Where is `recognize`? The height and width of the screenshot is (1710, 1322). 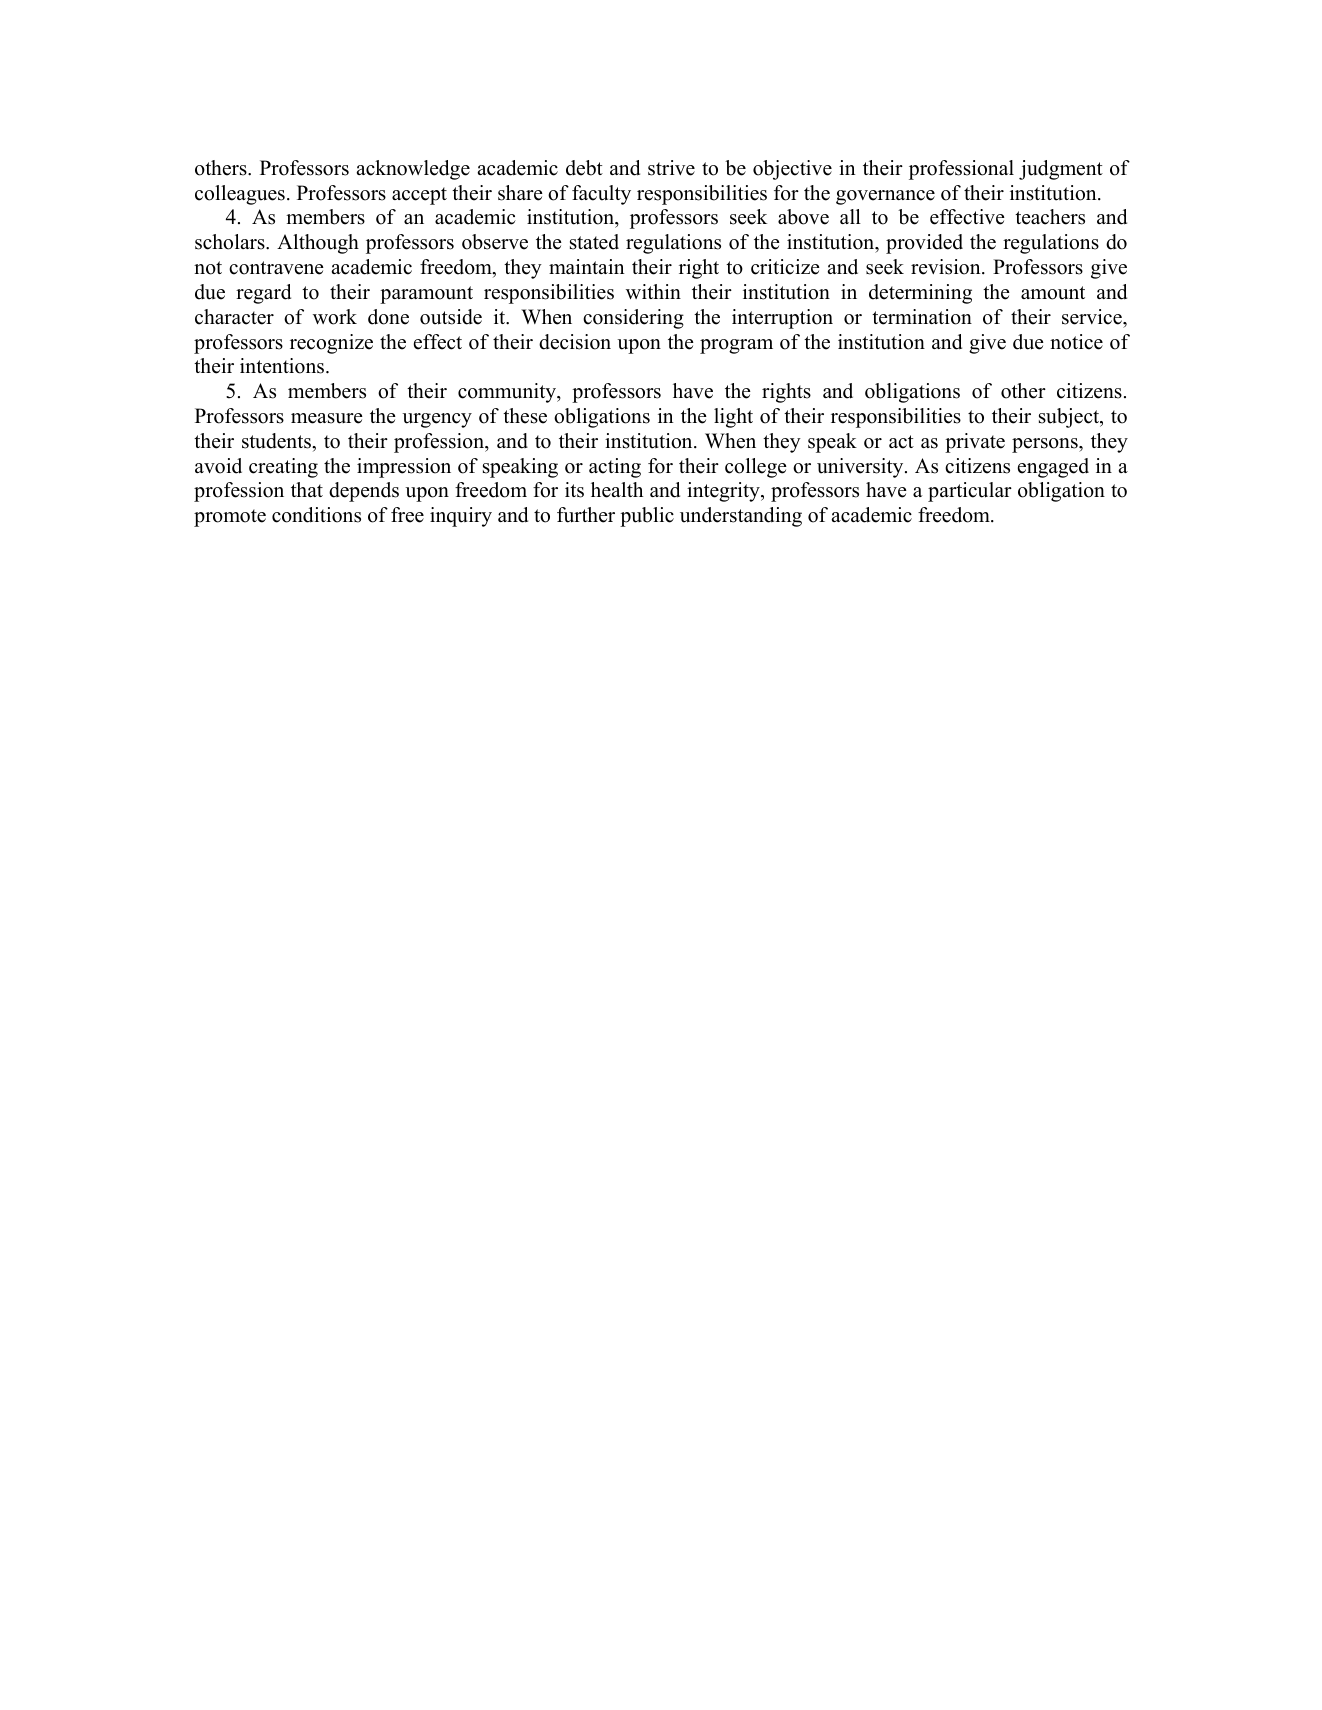
recognize is located at coordinates (331, 344).
